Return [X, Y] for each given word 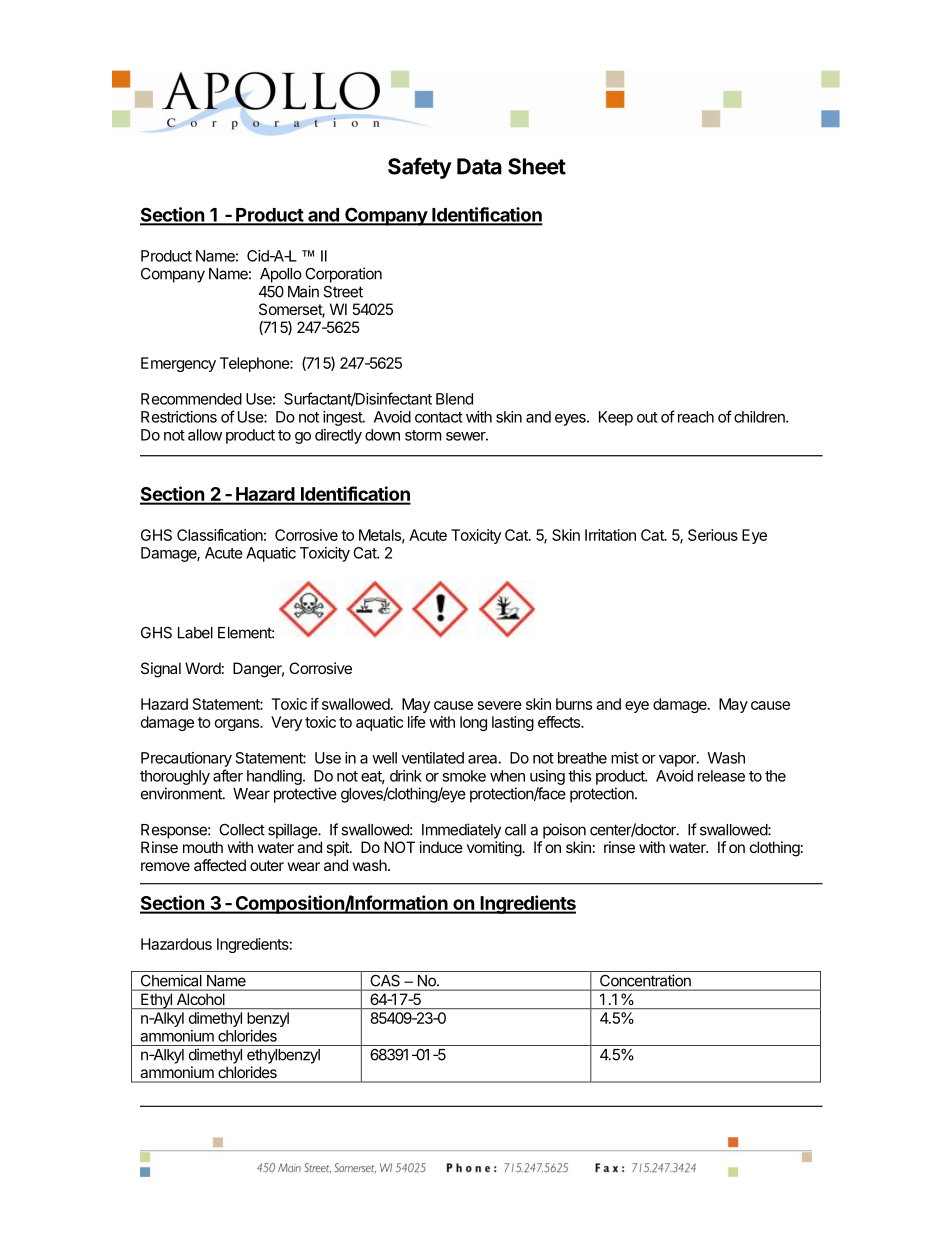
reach [696, 417]
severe [500, 705]
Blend [454, 399]
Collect [242, 829]
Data [479, 166]
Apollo [281, 275]
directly [338, 436]
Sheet [537, 166]
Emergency [178, 364]
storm [423, 435]
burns [574, 704]
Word [203, 668]
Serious [713, 535]
